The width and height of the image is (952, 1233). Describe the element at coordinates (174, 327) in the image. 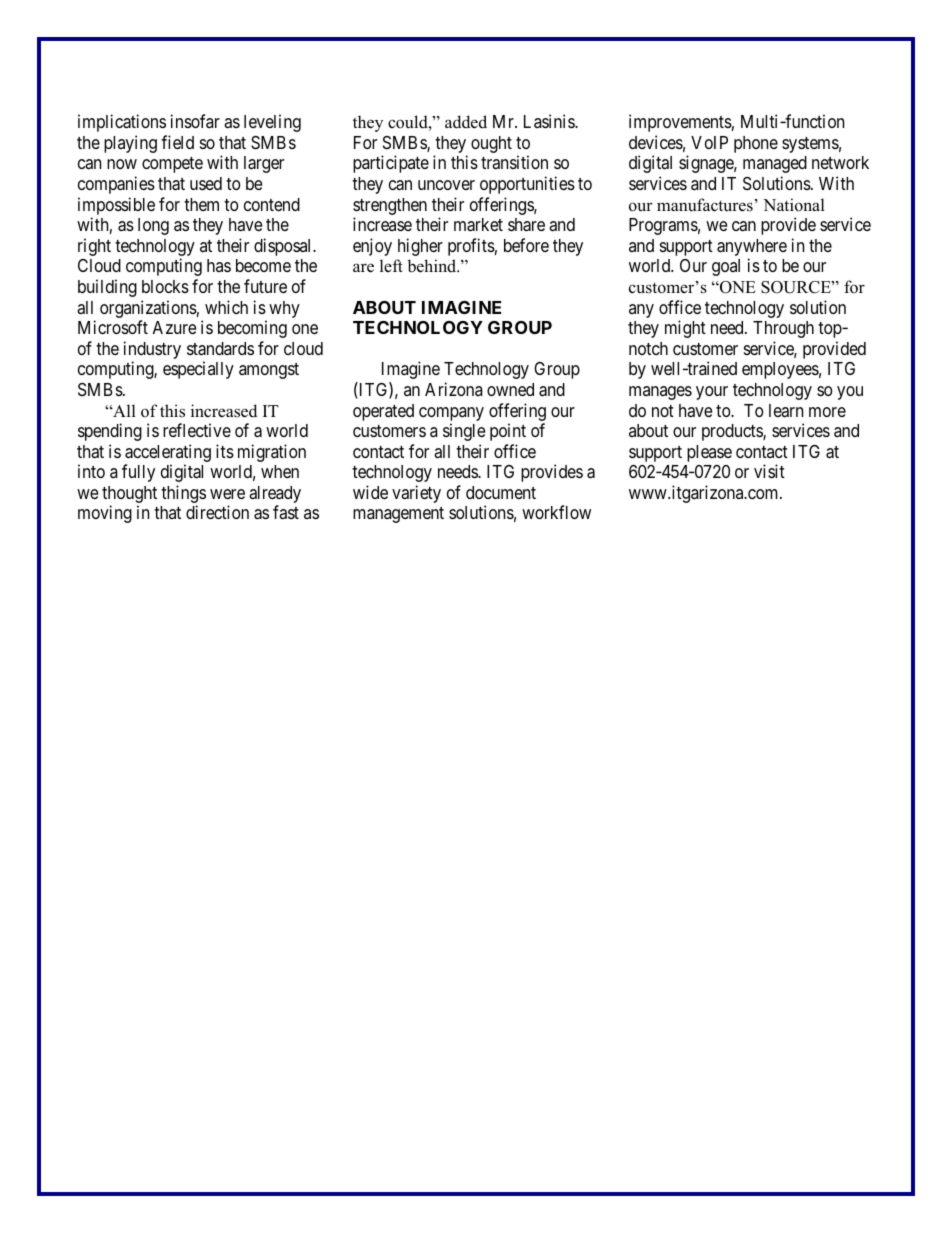

I see `Azure` at that location.
